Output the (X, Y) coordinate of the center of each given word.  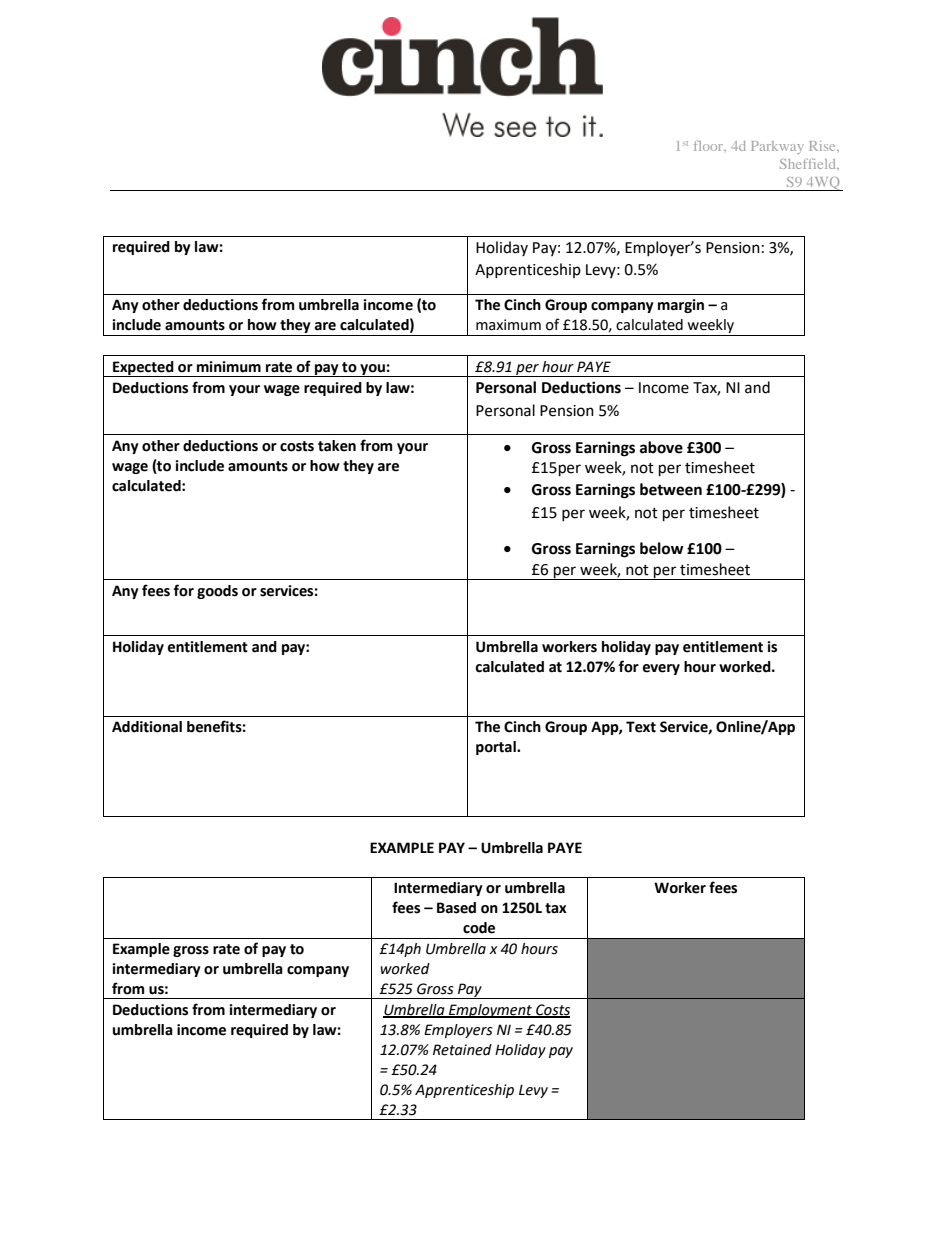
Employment (490, 1011)
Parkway (777, 147)
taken (337, 446)
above (661, 447)
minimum (229, 367)
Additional (147, 727)
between (671, 489)
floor (710, 145)
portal (497, 748)
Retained (462, 1050)
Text (641, 727)
